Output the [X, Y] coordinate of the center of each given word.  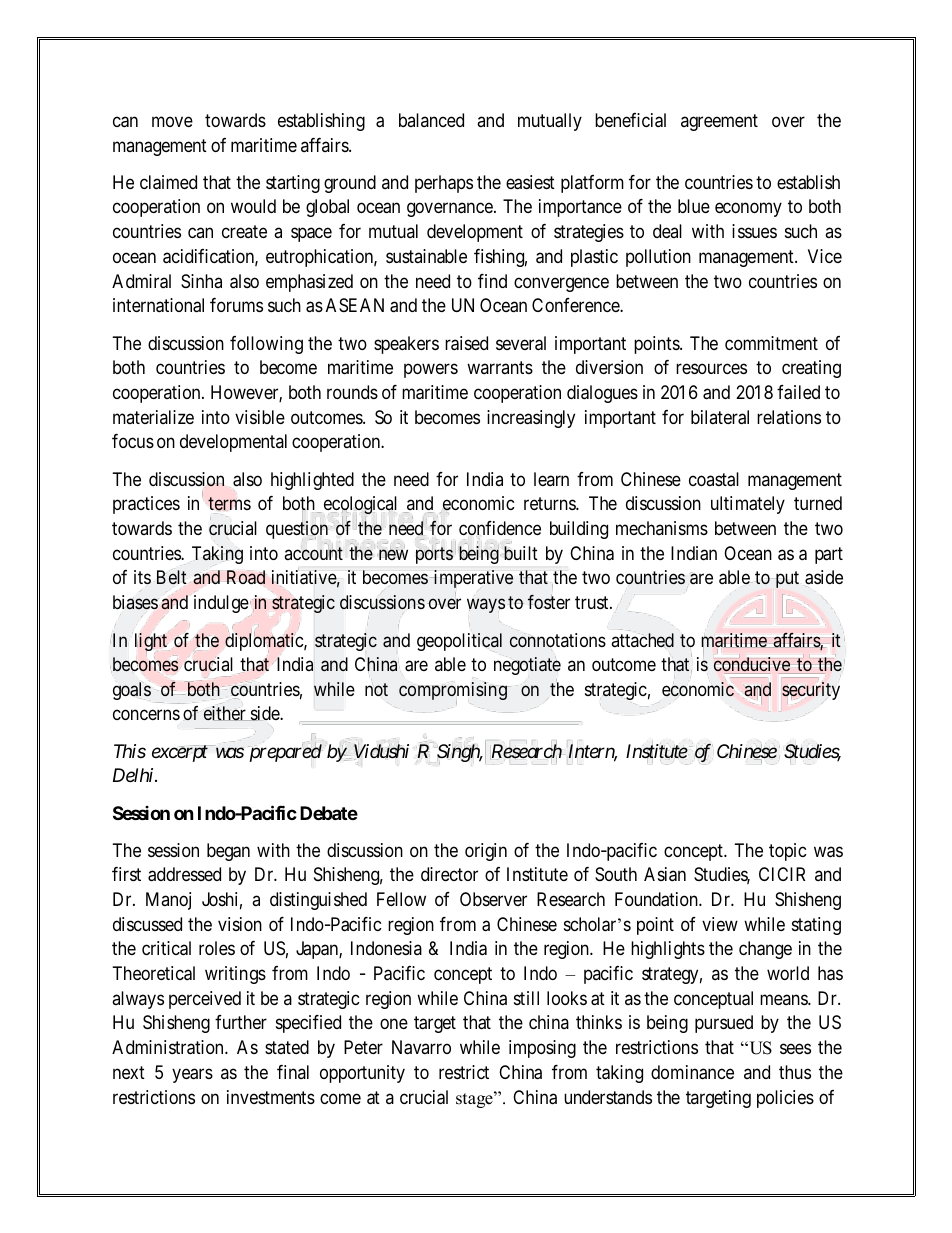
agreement [719, 122]
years [192, 1075]
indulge [221, 604]
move [172, 122]
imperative [472, 579]
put [787, 580]
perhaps [444, 184]
